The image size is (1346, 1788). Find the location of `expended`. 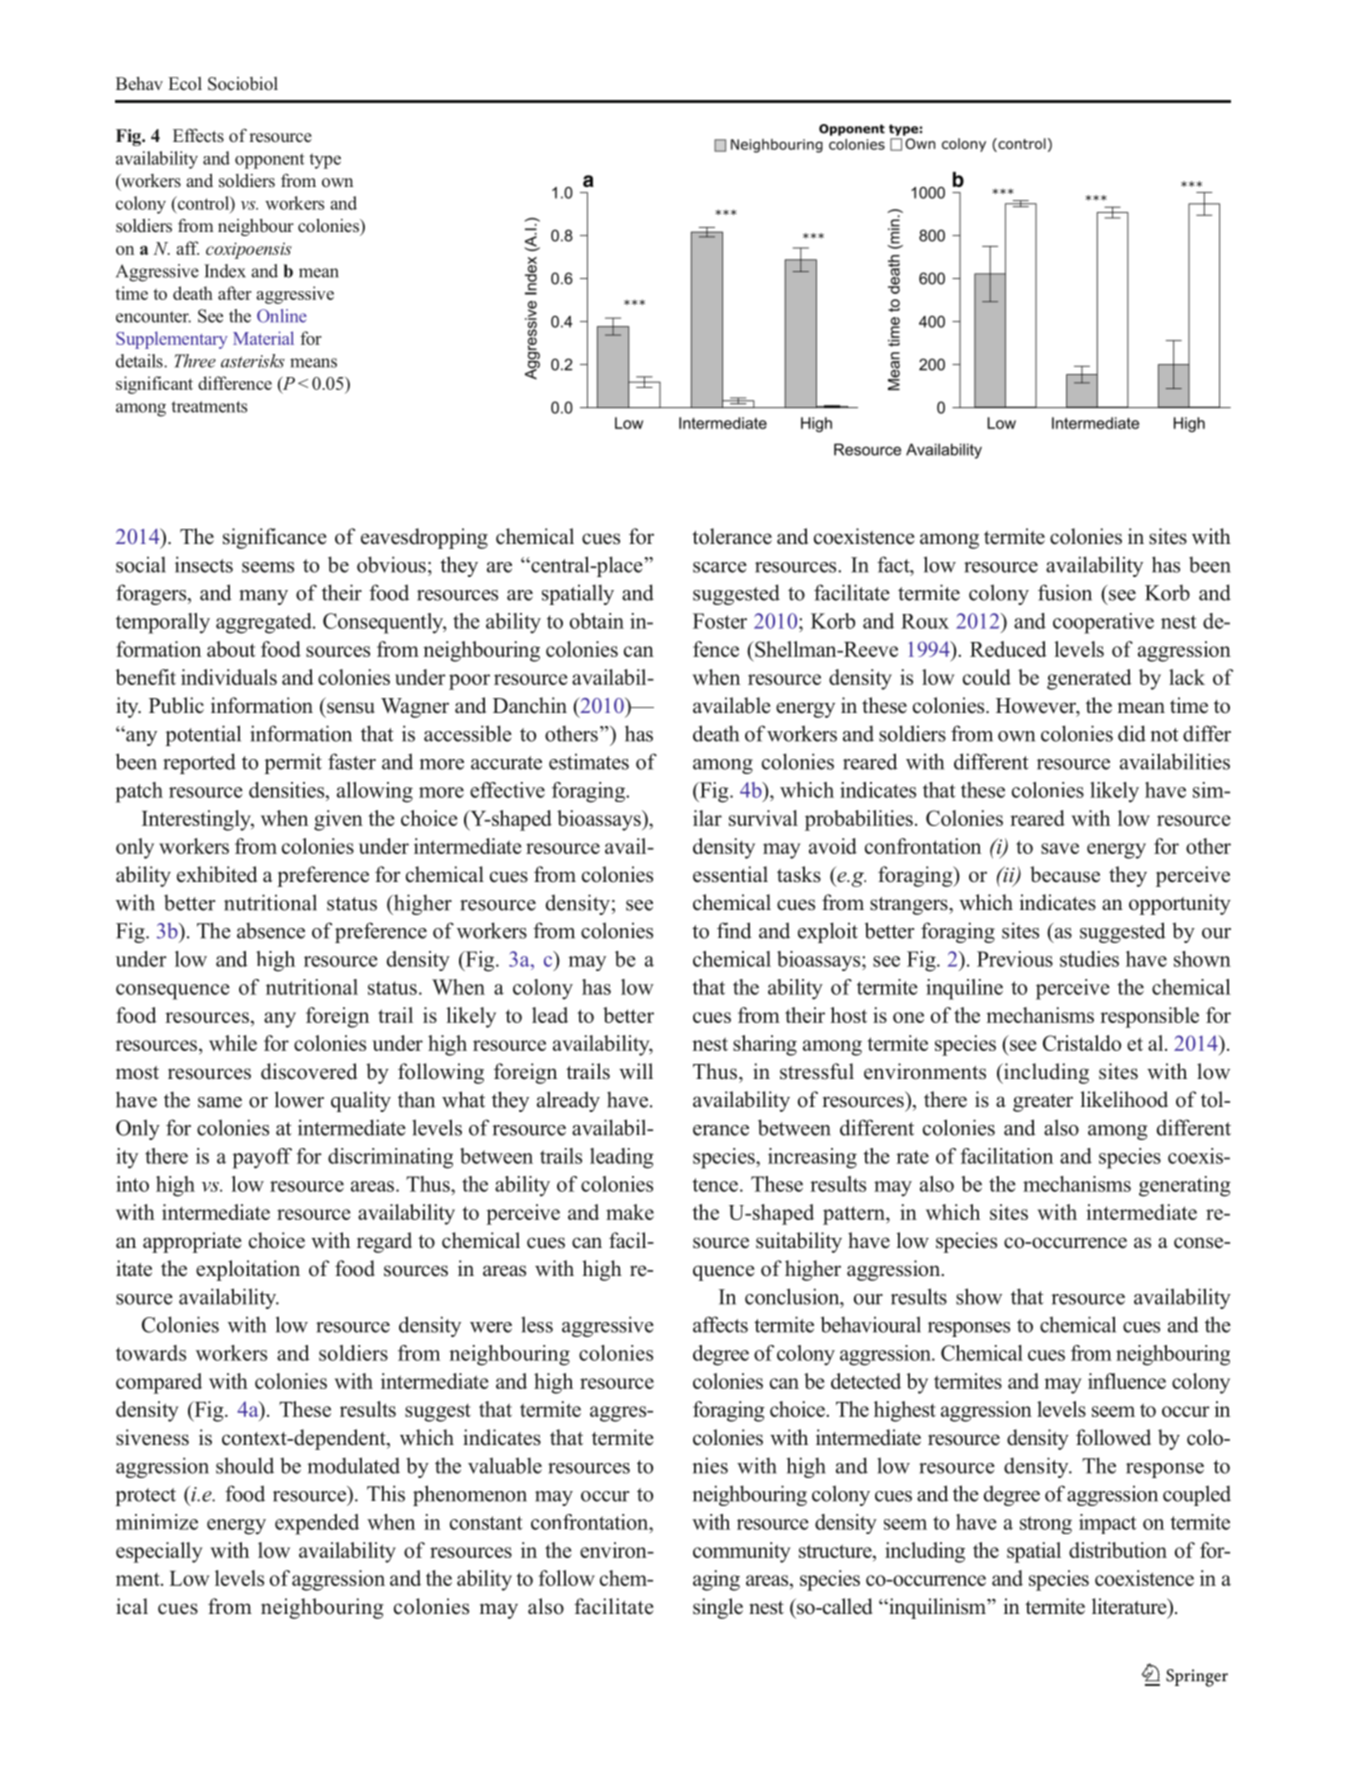

expended is located at coordinates (317, 1524).
